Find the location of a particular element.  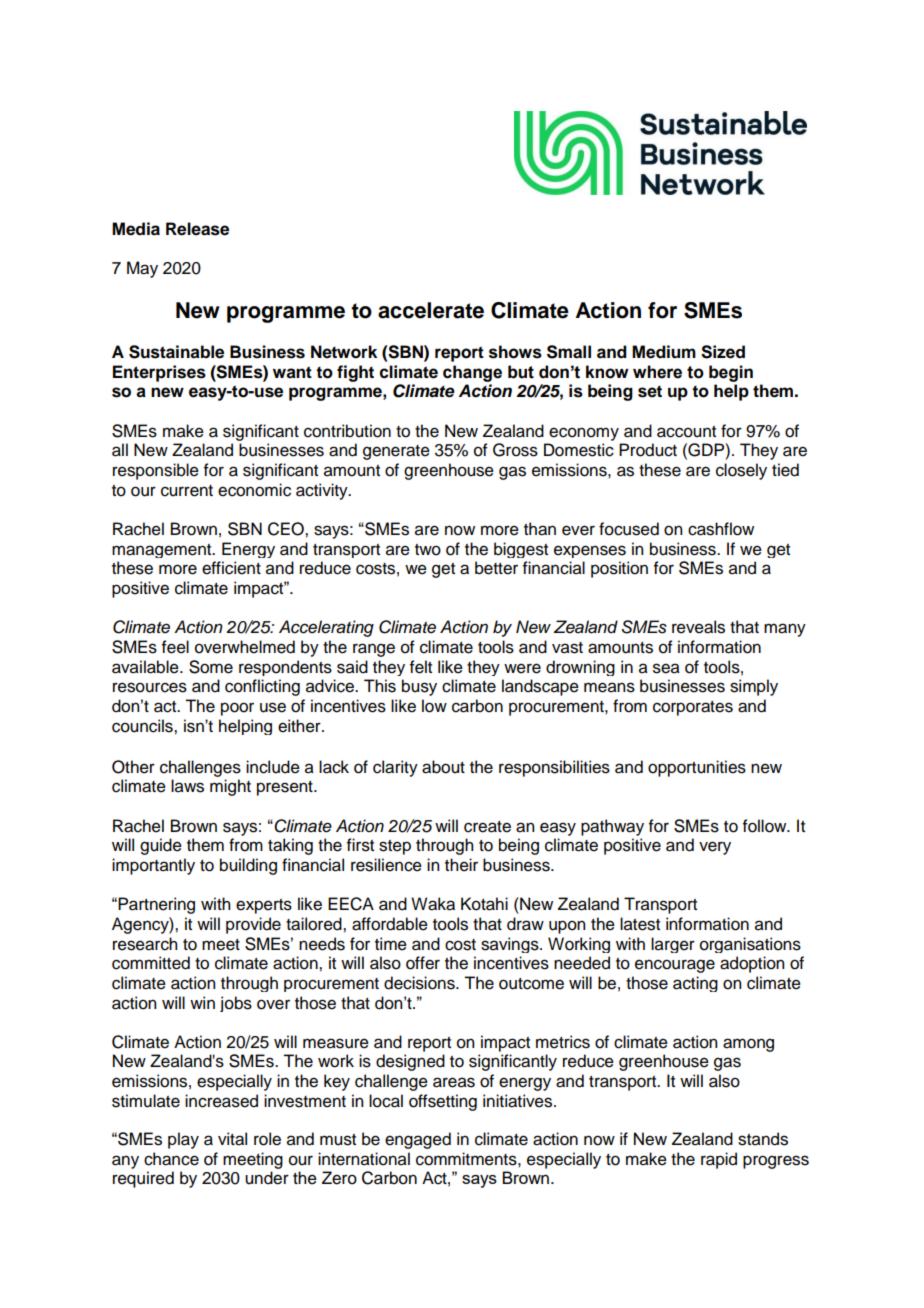

cashflow is located at coordinates (721, 529).
